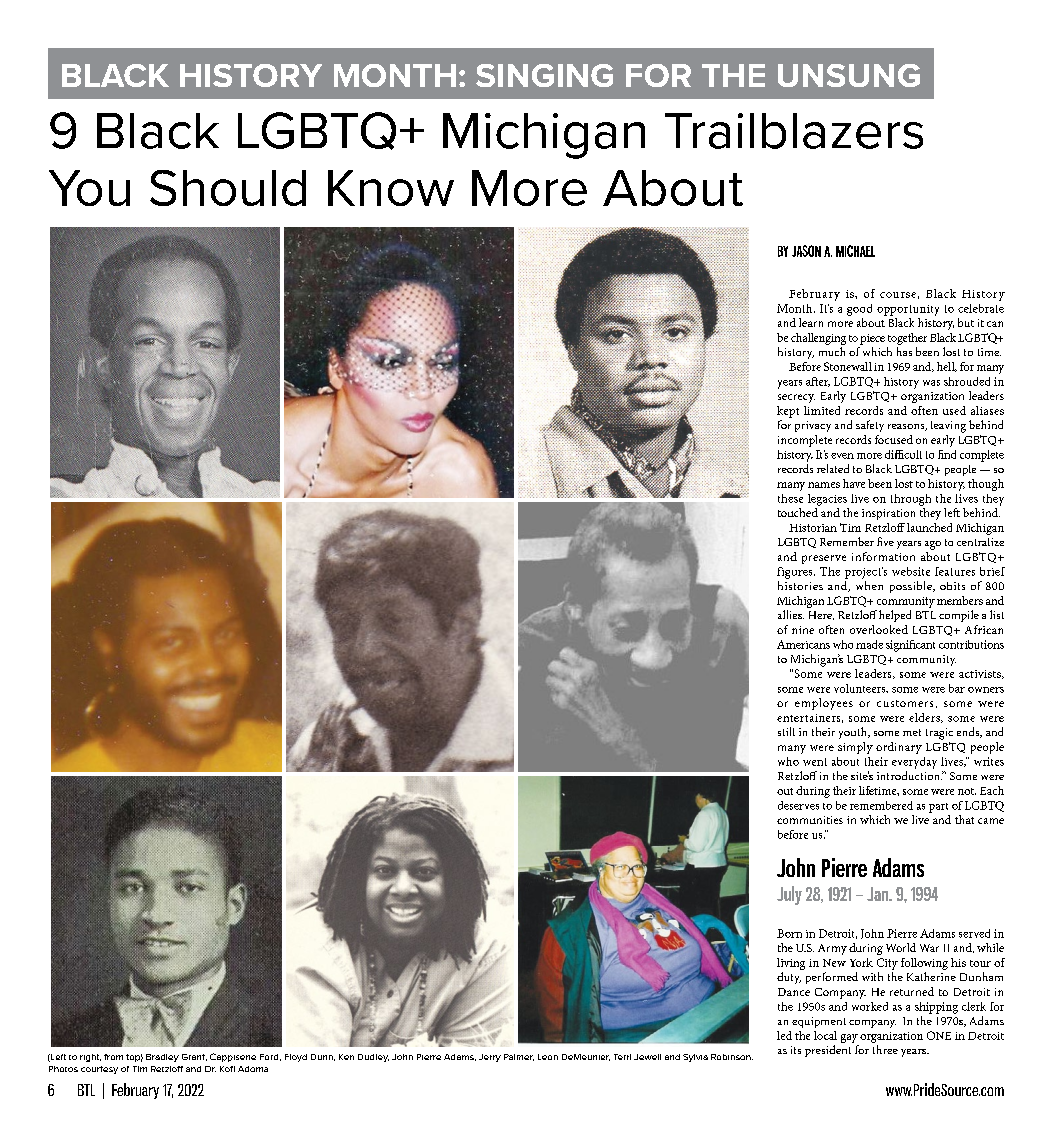  Describe the element at coordinates (811, 322) in the screenshot. I see `learn` at that location.
